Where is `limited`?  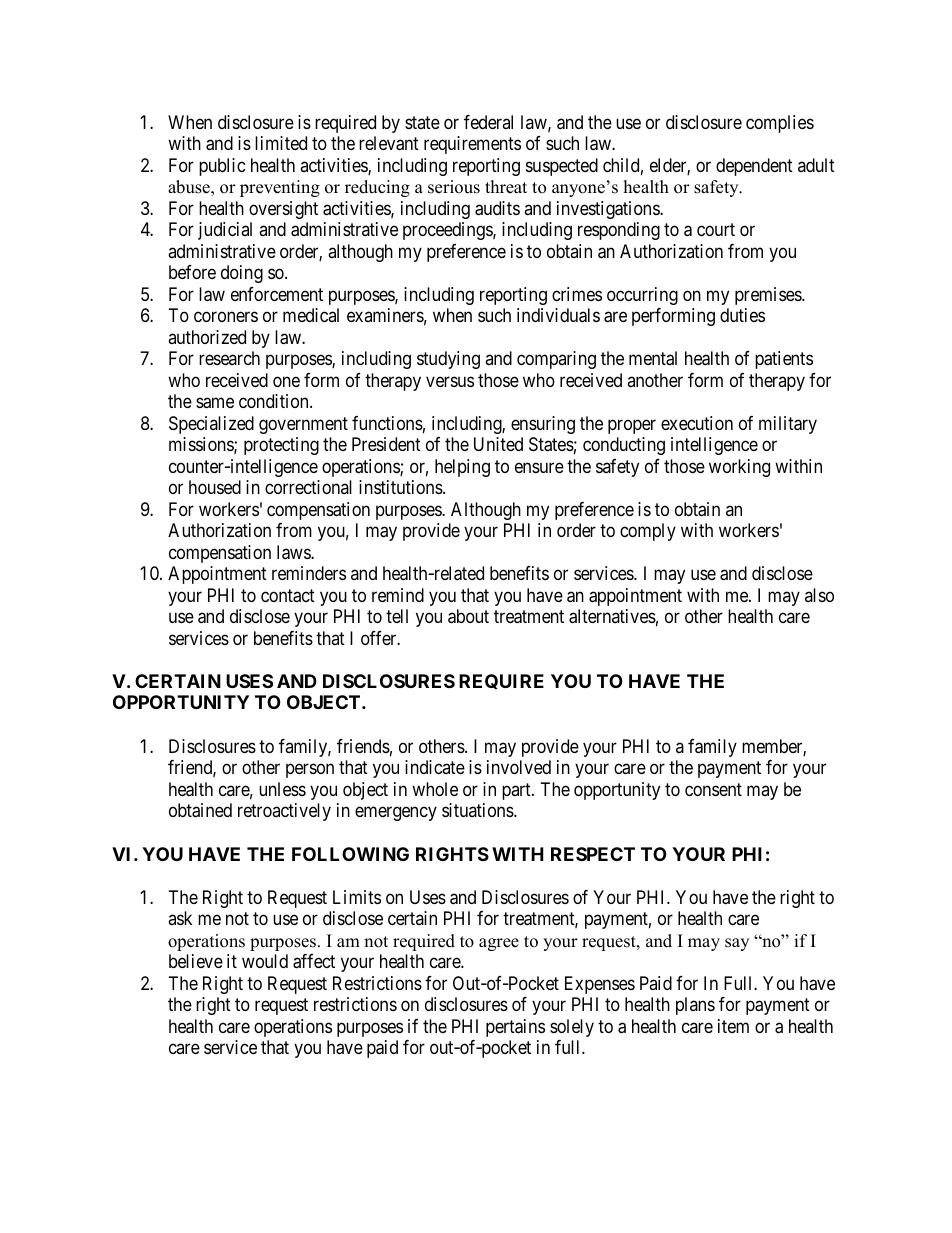 limited is located at coordinates (281, 143).
